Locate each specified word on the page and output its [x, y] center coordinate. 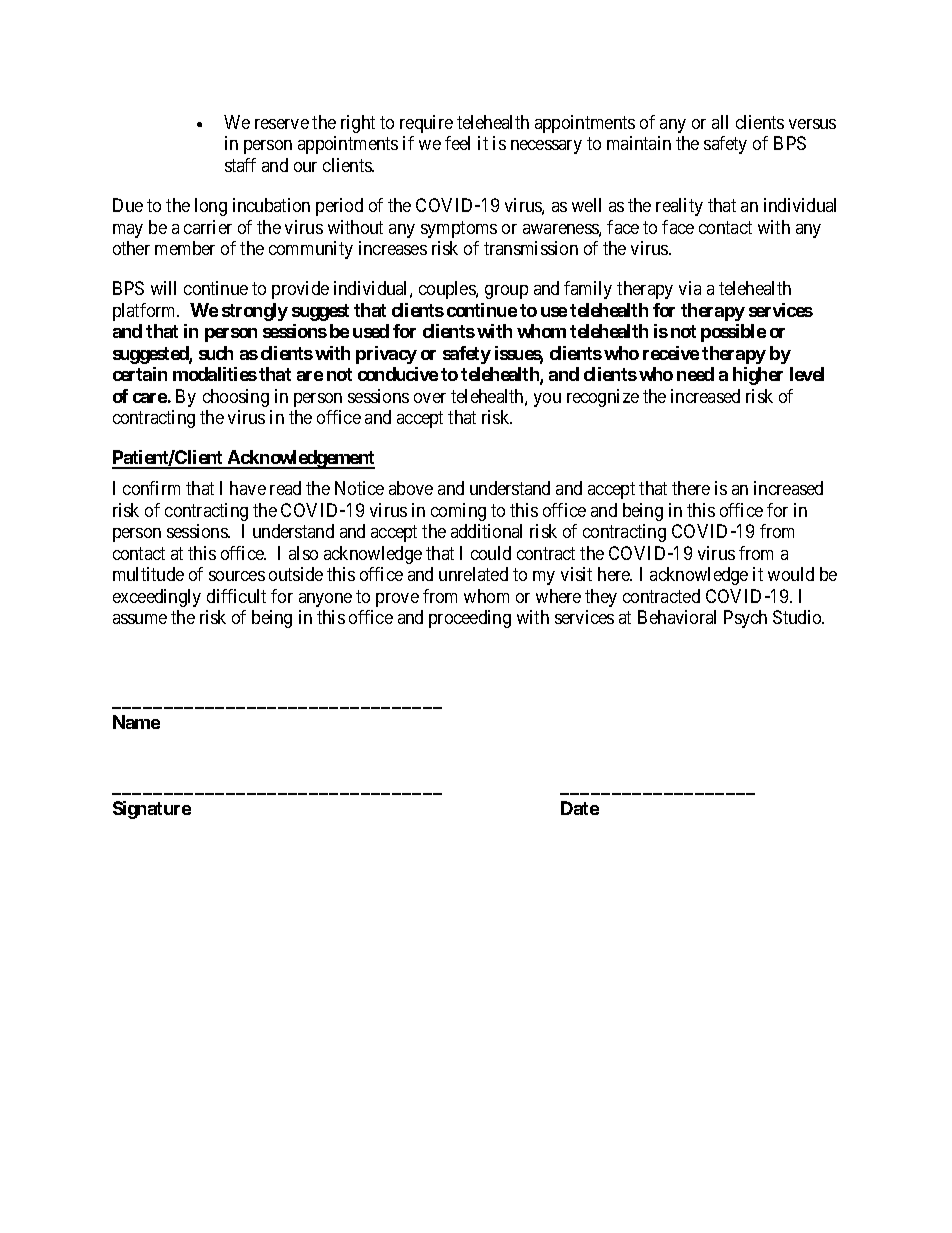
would [791, 574]
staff [240, 165]
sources [237, 576]
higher [758, 376]
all [720, 122]
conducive [398, 374]
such [216, 353]
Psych [745, 619]
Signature [152, 810]
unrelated [473, 574]
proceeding [470, 619]
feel [457, 143]
